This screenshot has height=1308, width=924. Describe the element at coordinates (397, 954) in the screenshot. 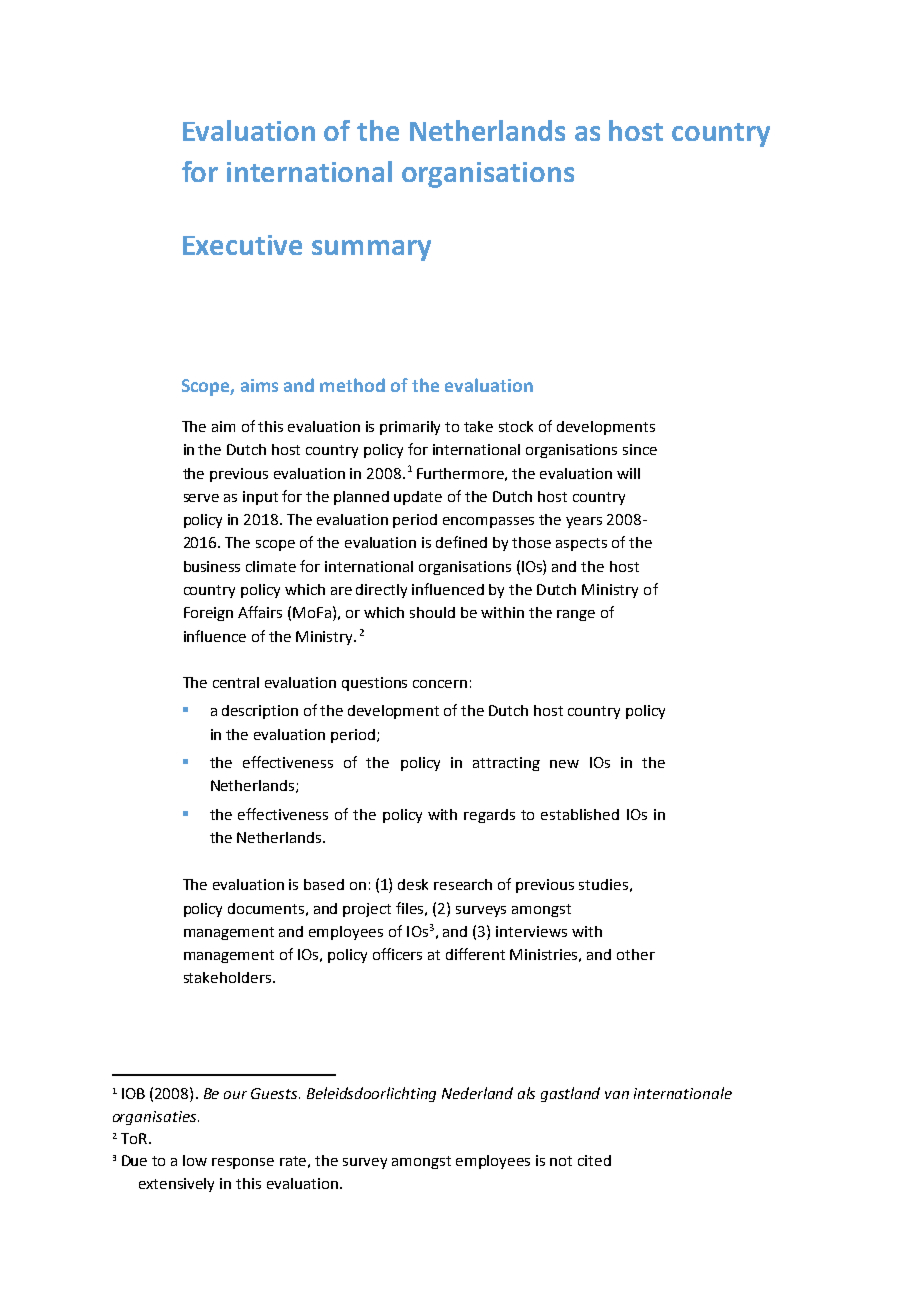

I see `officers` at that location.
